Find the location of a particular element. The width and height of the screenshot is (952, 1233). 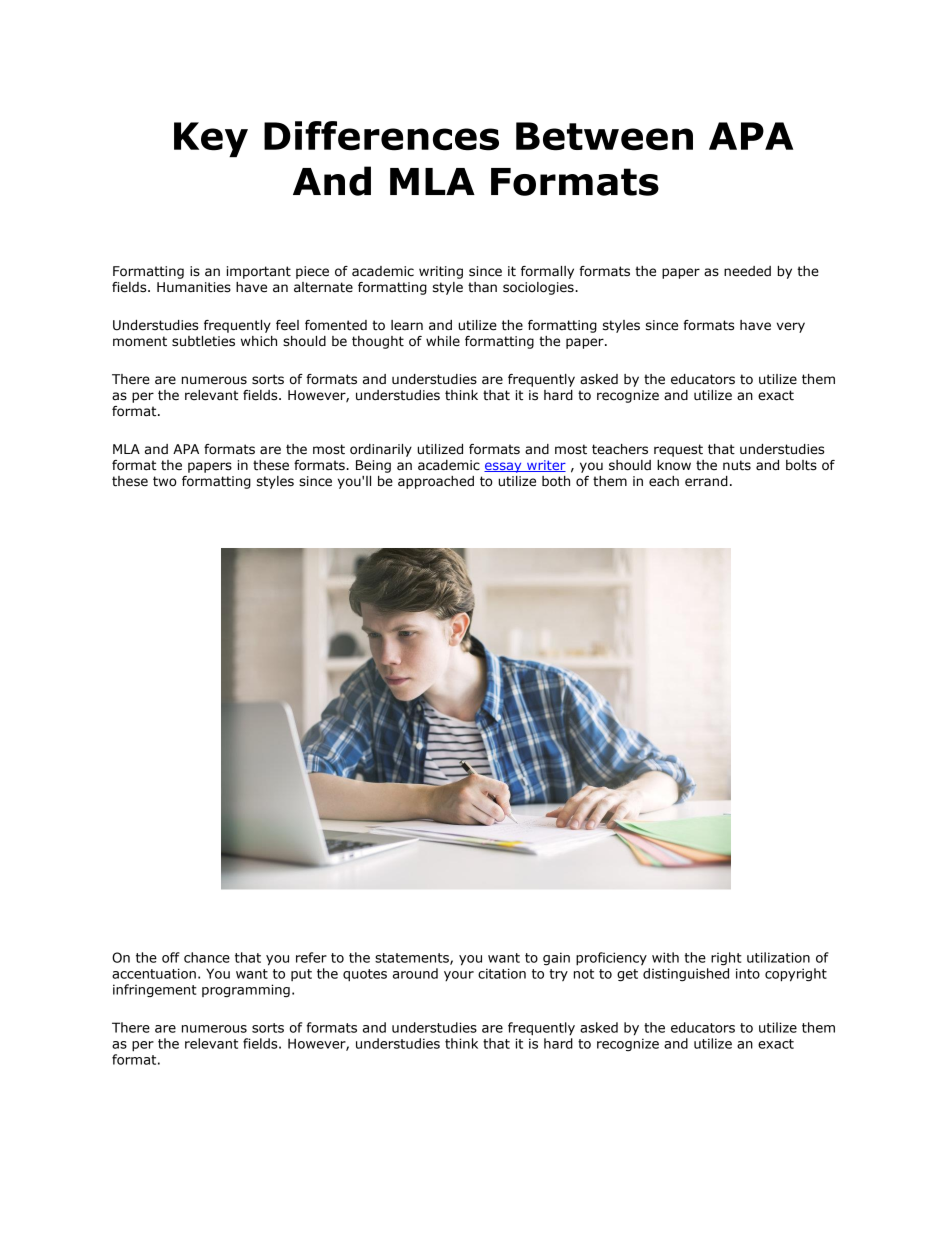

approached is located at coordinates (436, 482).
